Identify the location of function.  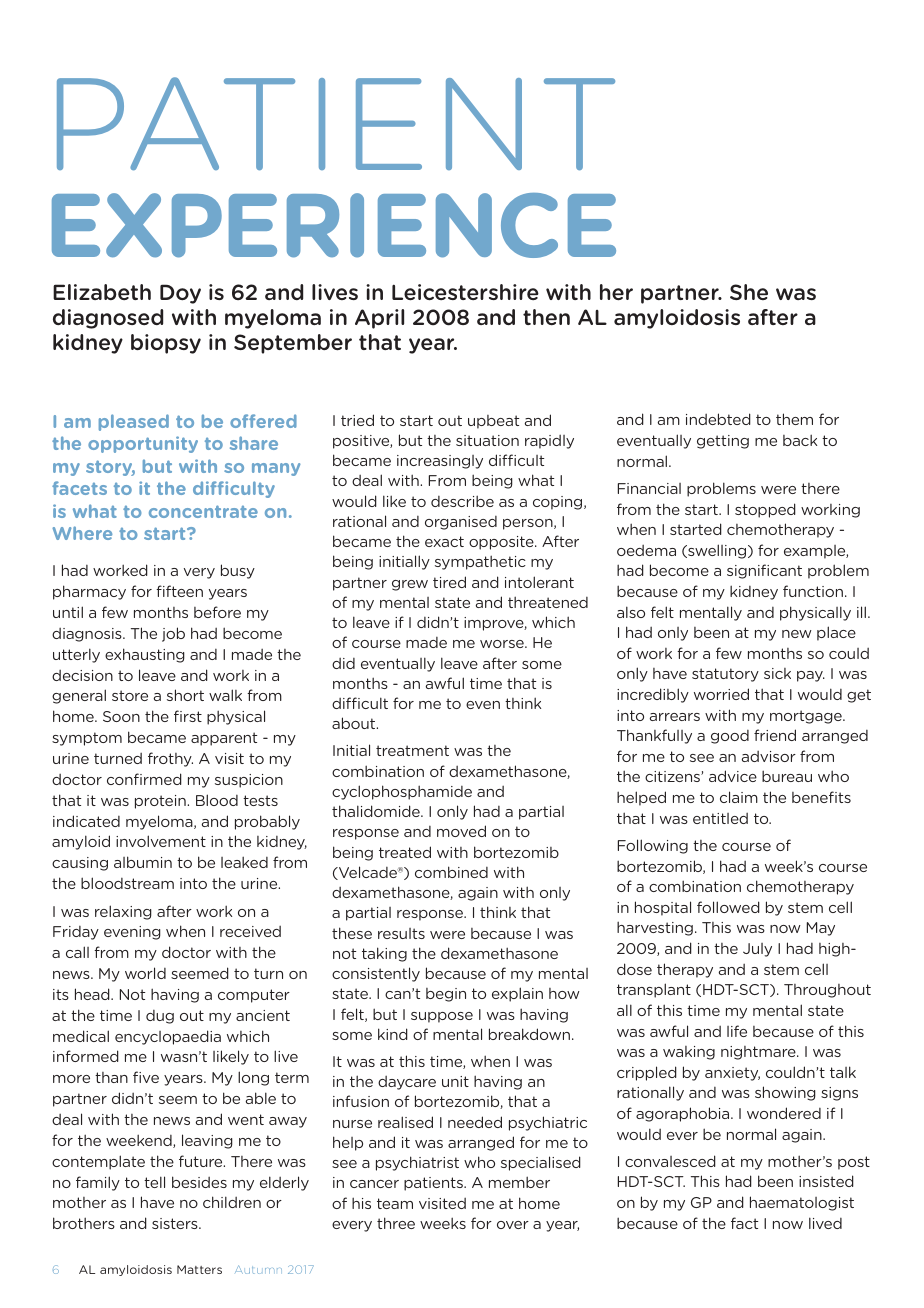
(814, 591).
